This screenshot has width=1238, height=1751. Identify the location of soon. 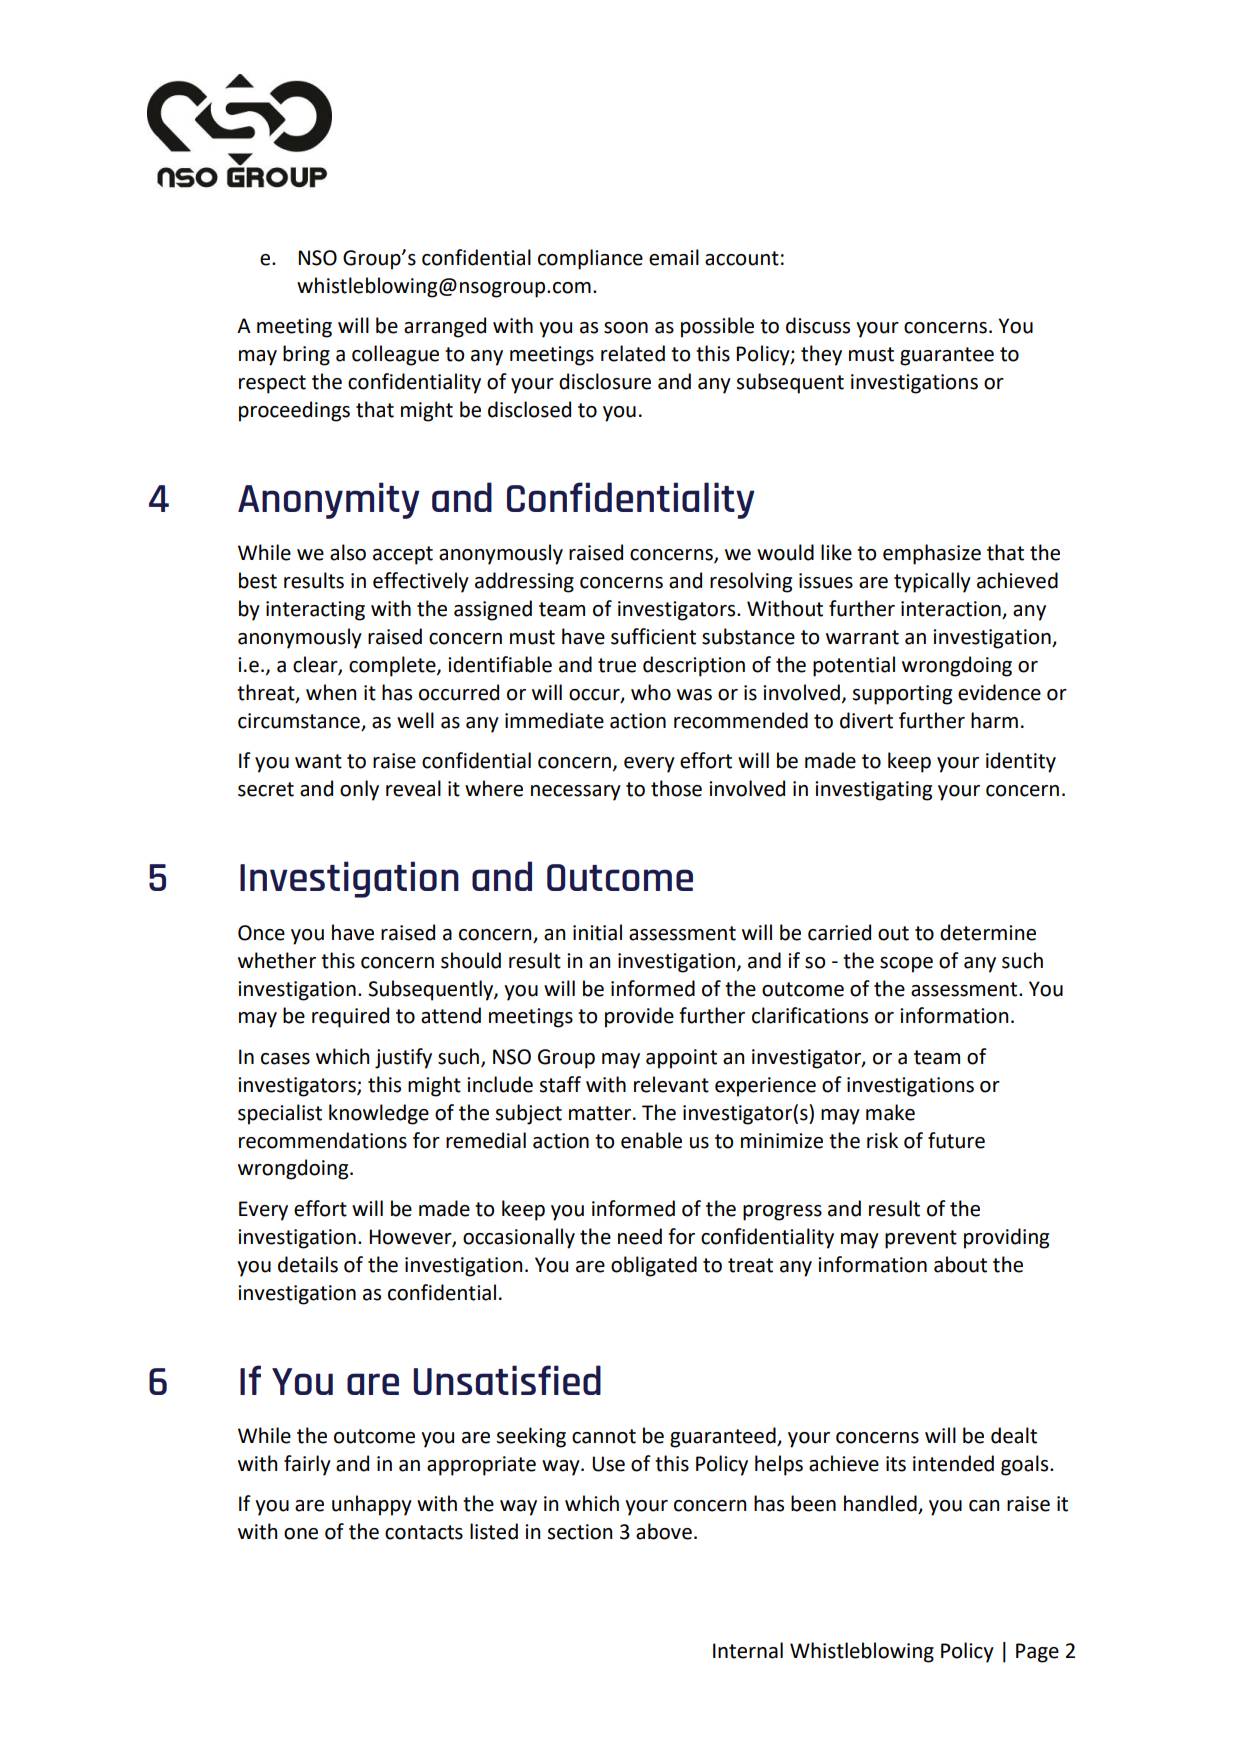
(626, 328).
